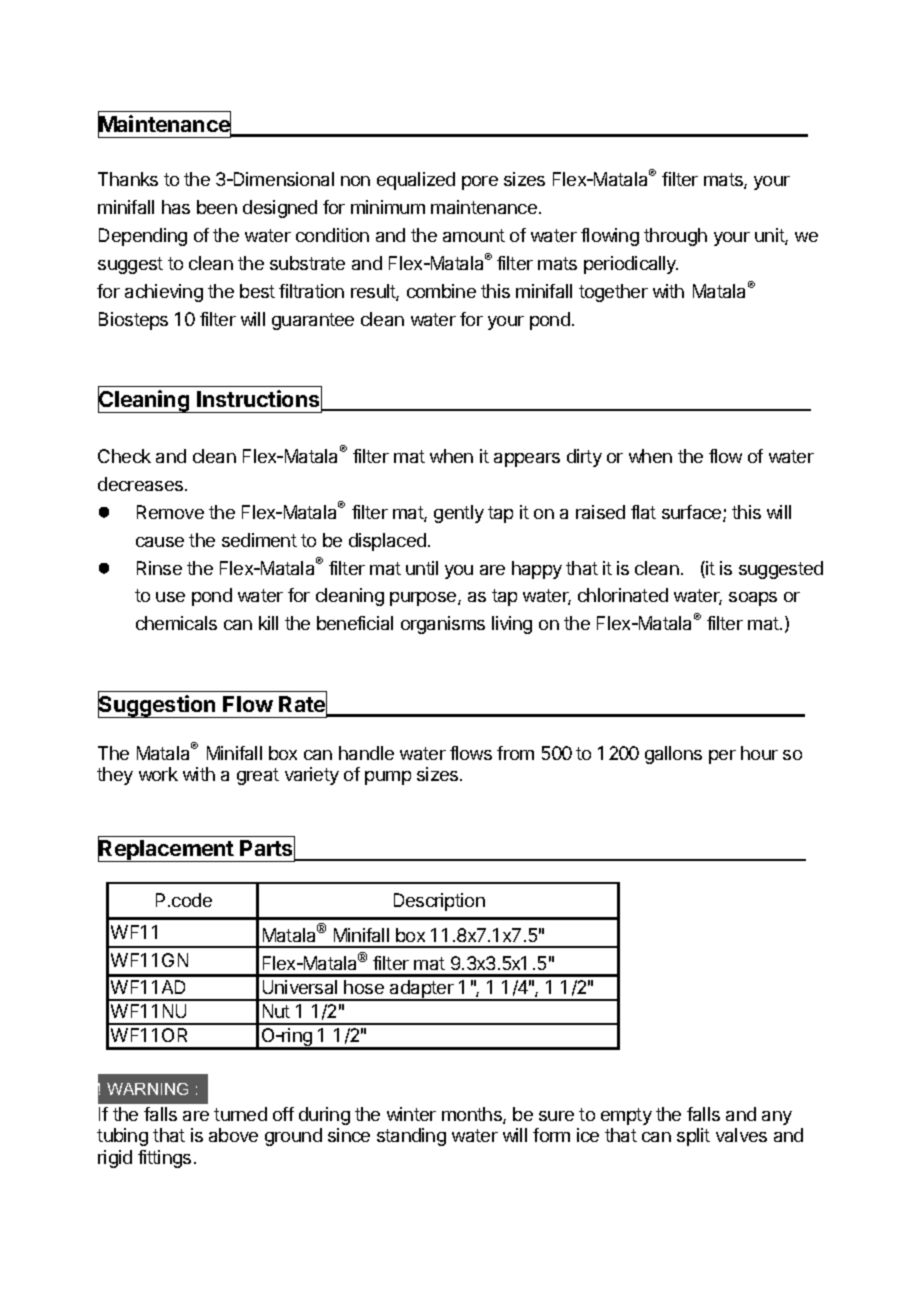  I want to click on has, so click(176, 207).
